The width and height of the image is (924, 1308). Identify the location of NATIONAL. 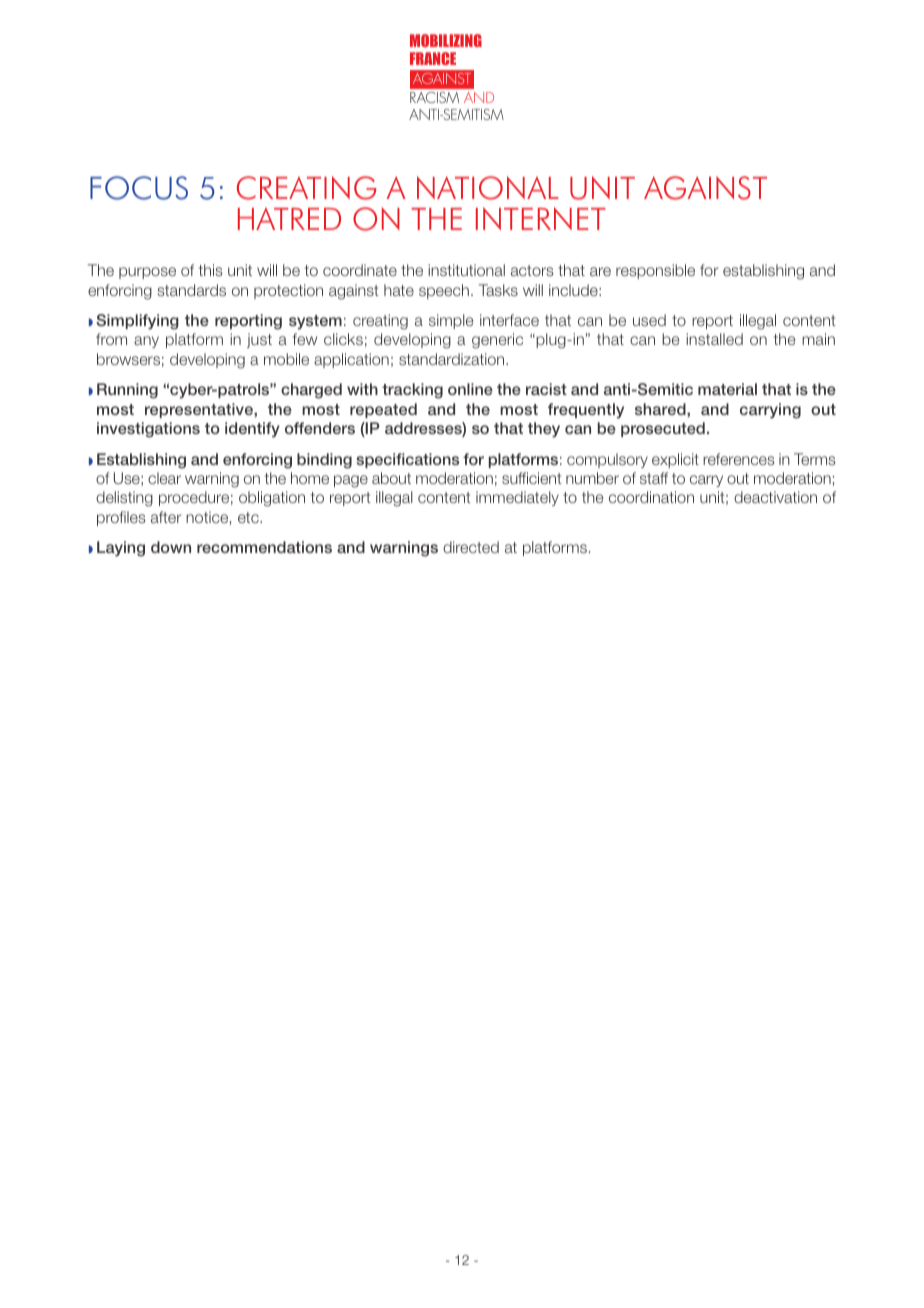
(488, 188).
